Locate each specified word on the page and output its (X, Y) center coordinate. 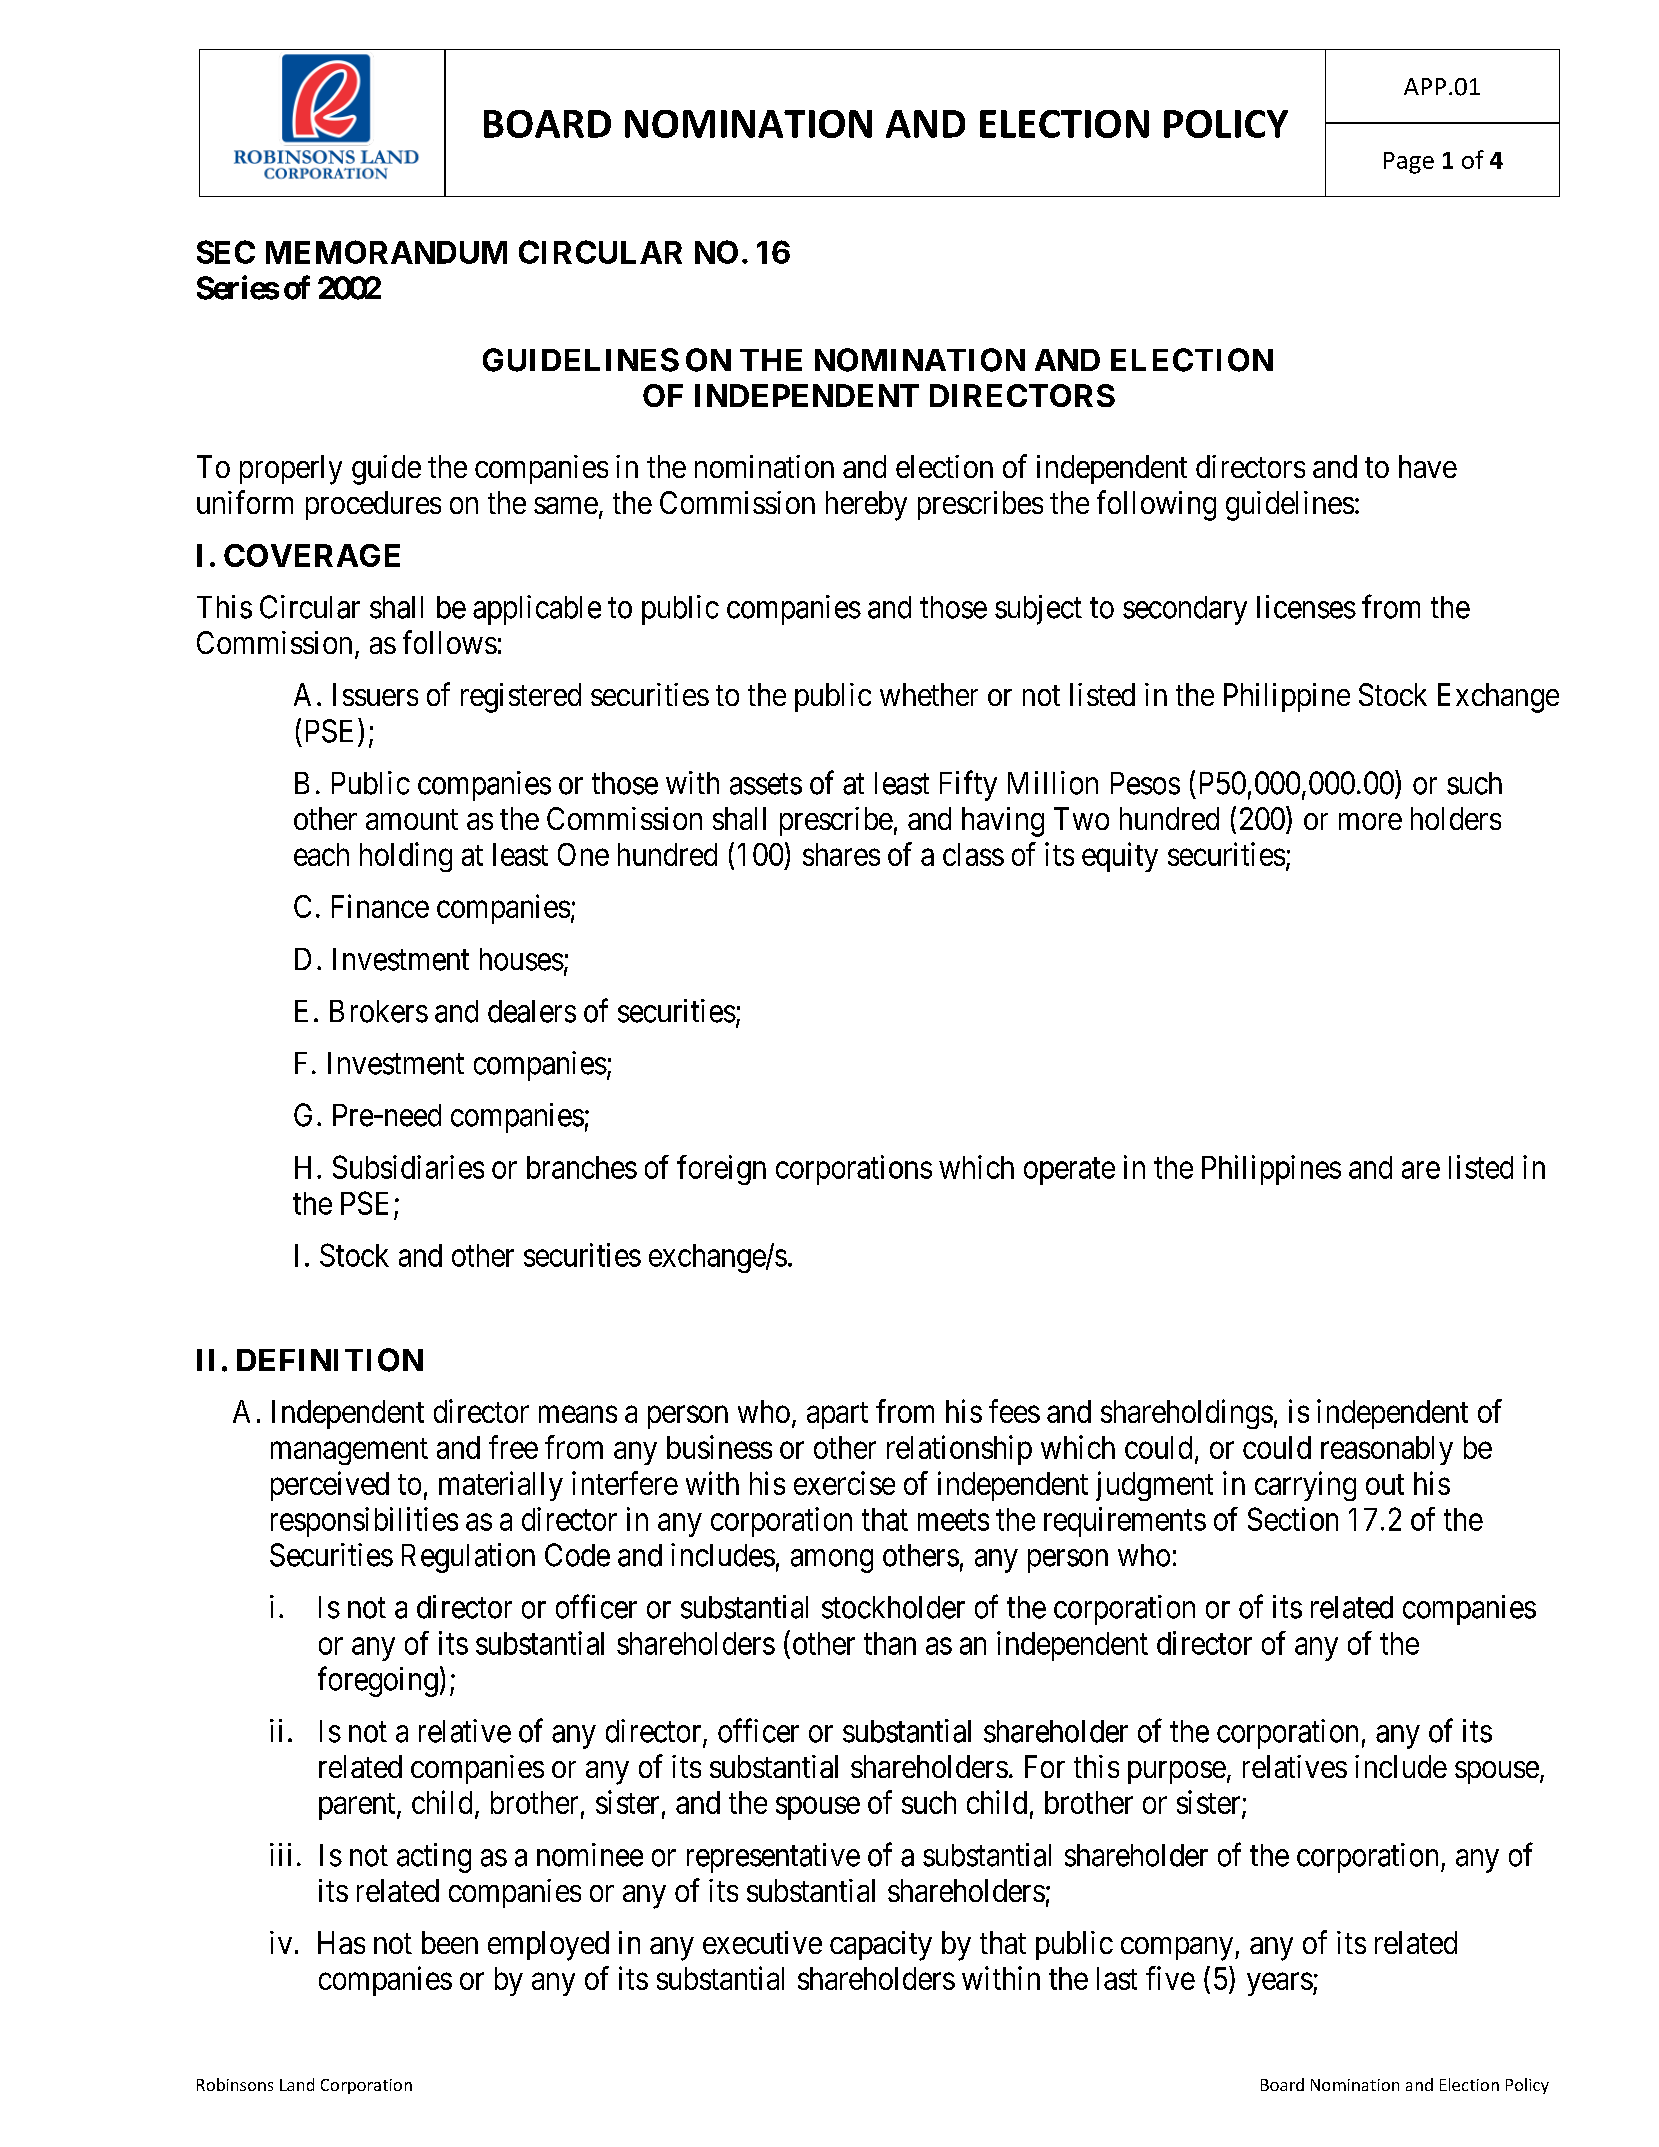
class (973, 854)
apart (837, 1415)
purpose (1177, 1772)
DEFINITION (330, 1360)
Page (1409, 163)
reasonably (1387, 1450)
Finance (380, 906)
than (890, 1643)
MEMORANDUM (386, 252)
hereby (866, 506)
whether (929, 694)
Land (297, 2084)
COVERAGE (312, 555)
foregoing (378, 1681)
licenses (1306, 607)
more (1370, 821)
